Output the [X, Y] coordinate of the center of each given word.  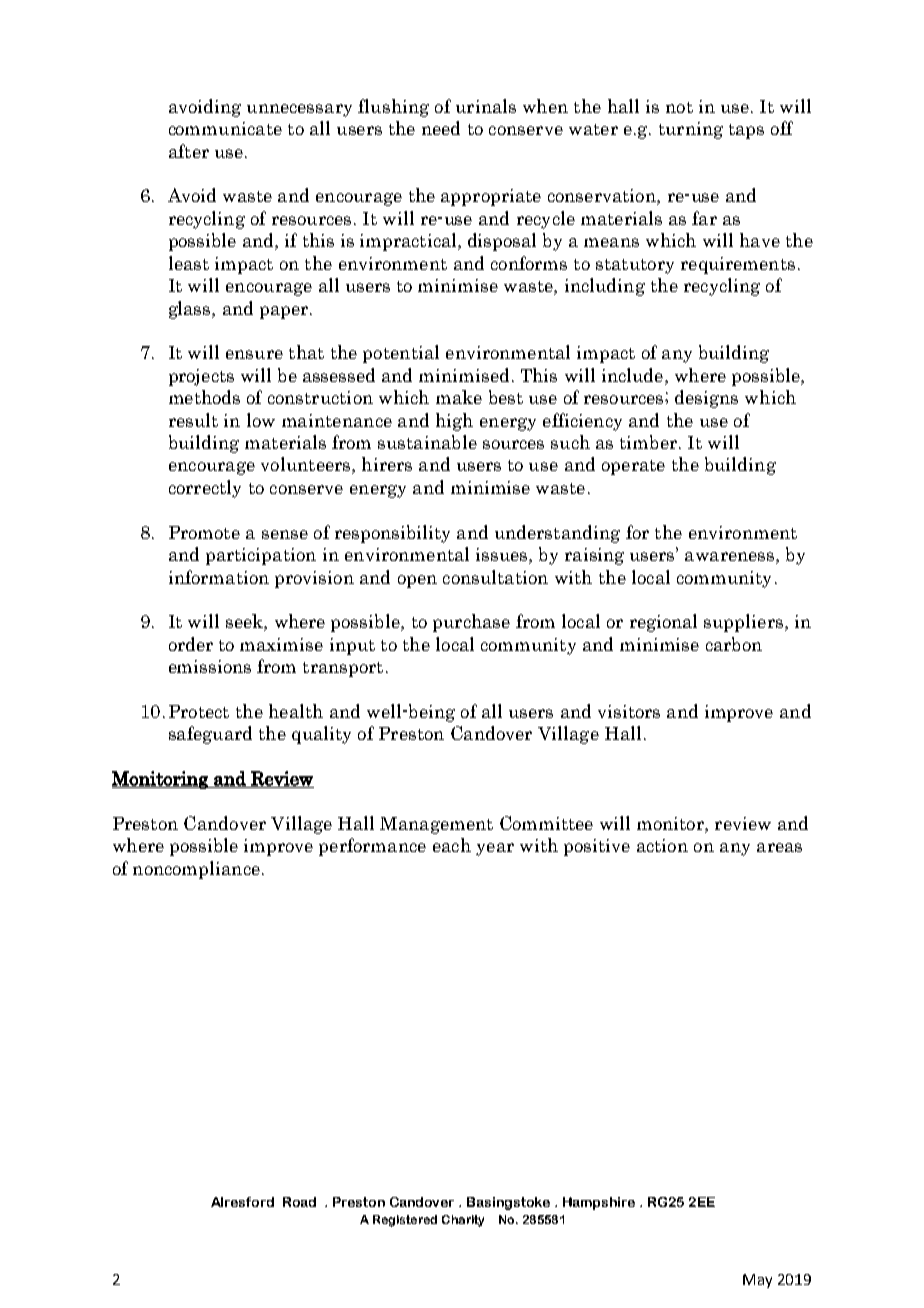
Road [299, 1202]
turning [691, 130]
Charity [463, 1221]
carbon [734, 644]
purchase [471, 623]
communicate [225, 128]
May [757, 1281]
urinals [486, 106]
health [296, 711]
